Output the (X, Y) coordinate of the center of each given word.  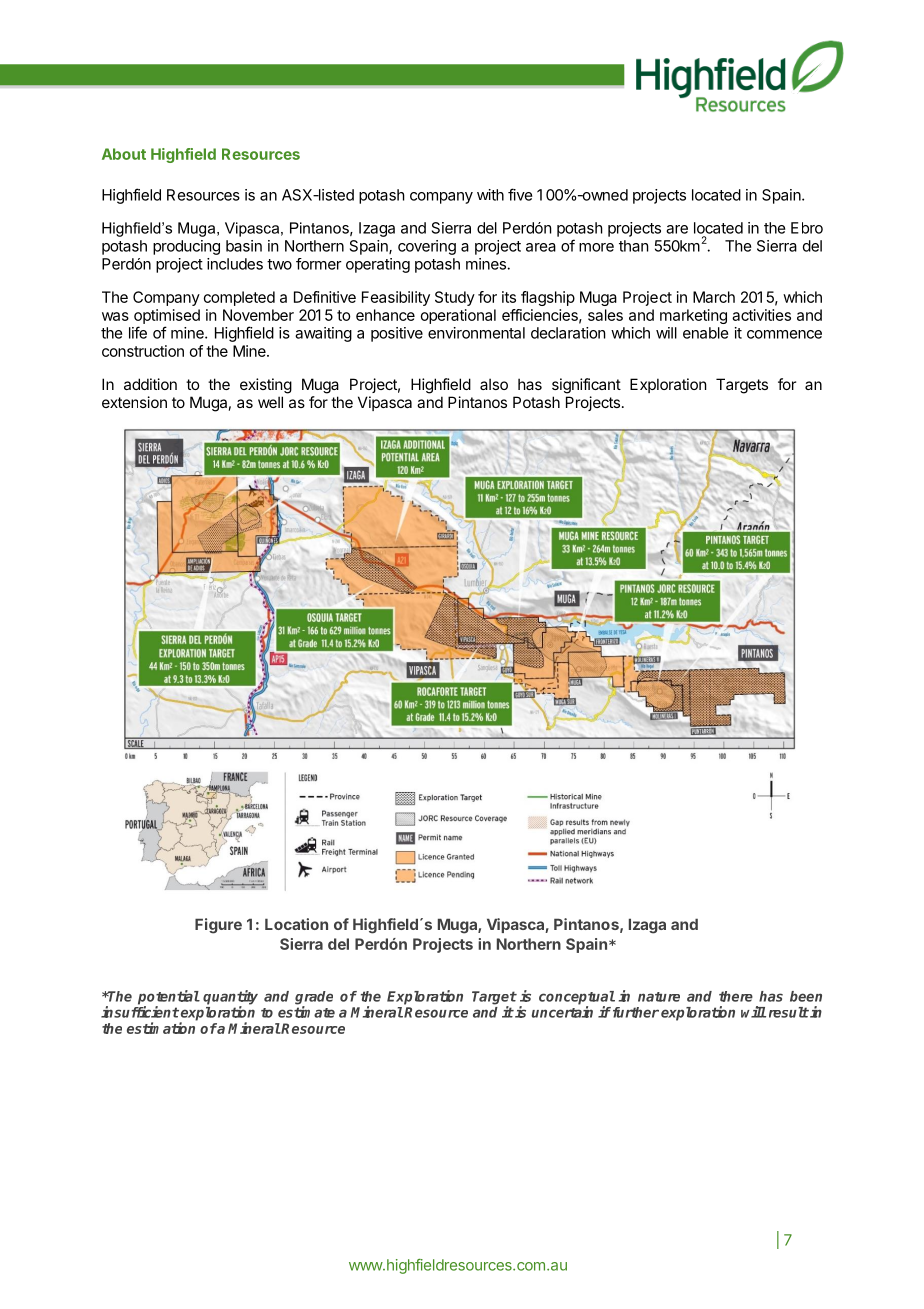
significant (586, 386)
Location (296, 924)
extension (134, 402)
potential (169, 998)
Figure (218, 926)
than (634, 246)
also (494, 384)
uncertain (562, 1012)
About (124, 154)
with (490, 195)
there (736, 996)
